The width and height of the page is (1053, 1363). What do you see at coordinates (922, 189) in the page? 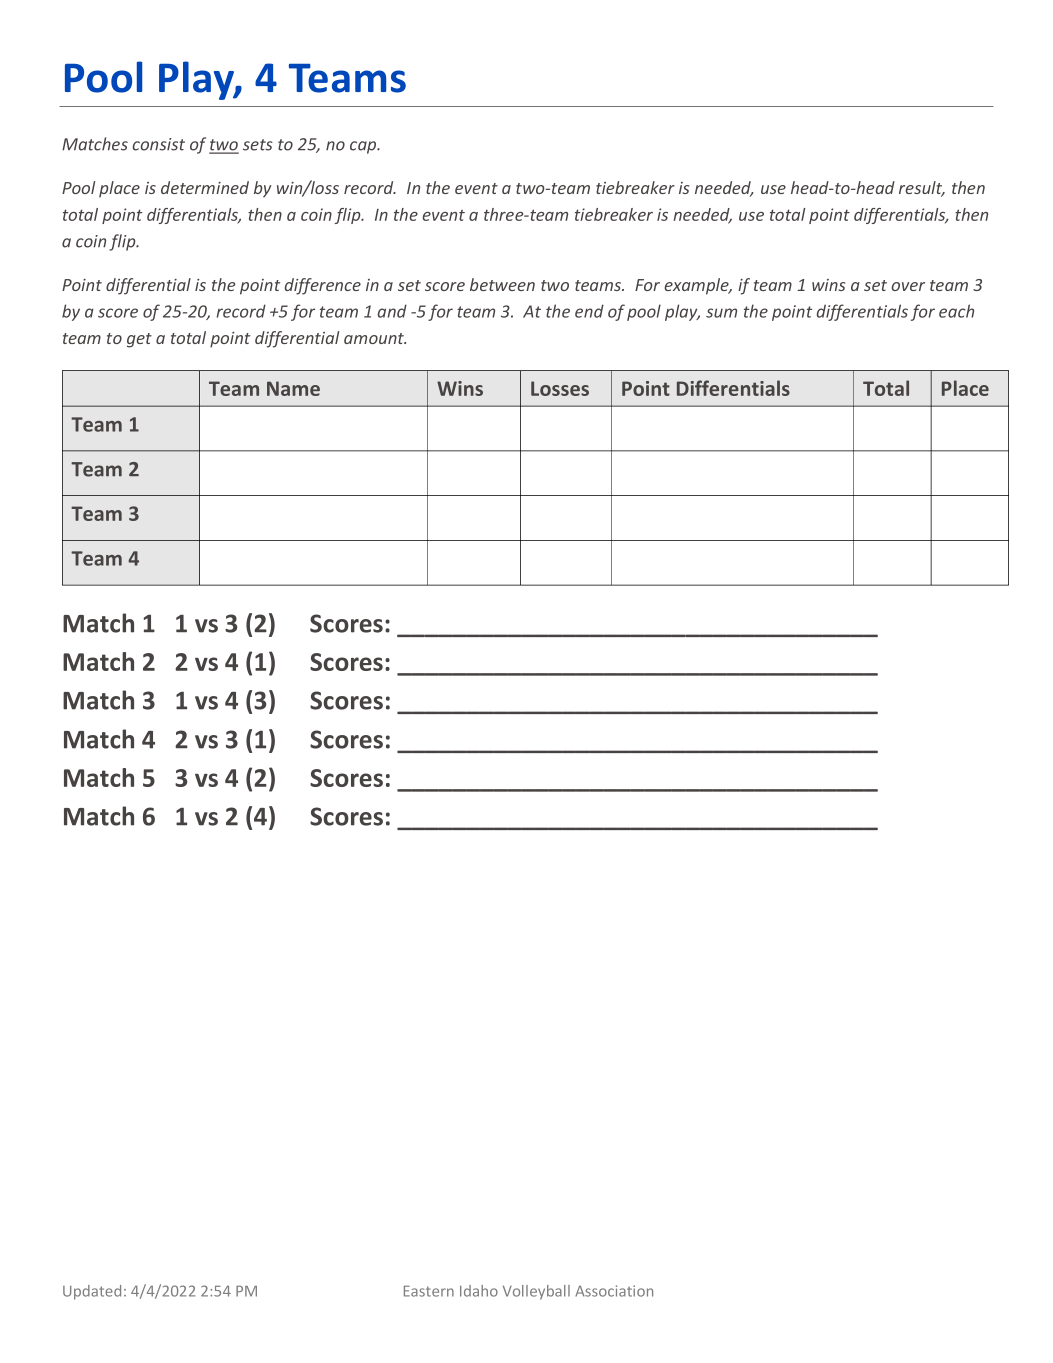
I see `result` at bounding box center [922, 189].
